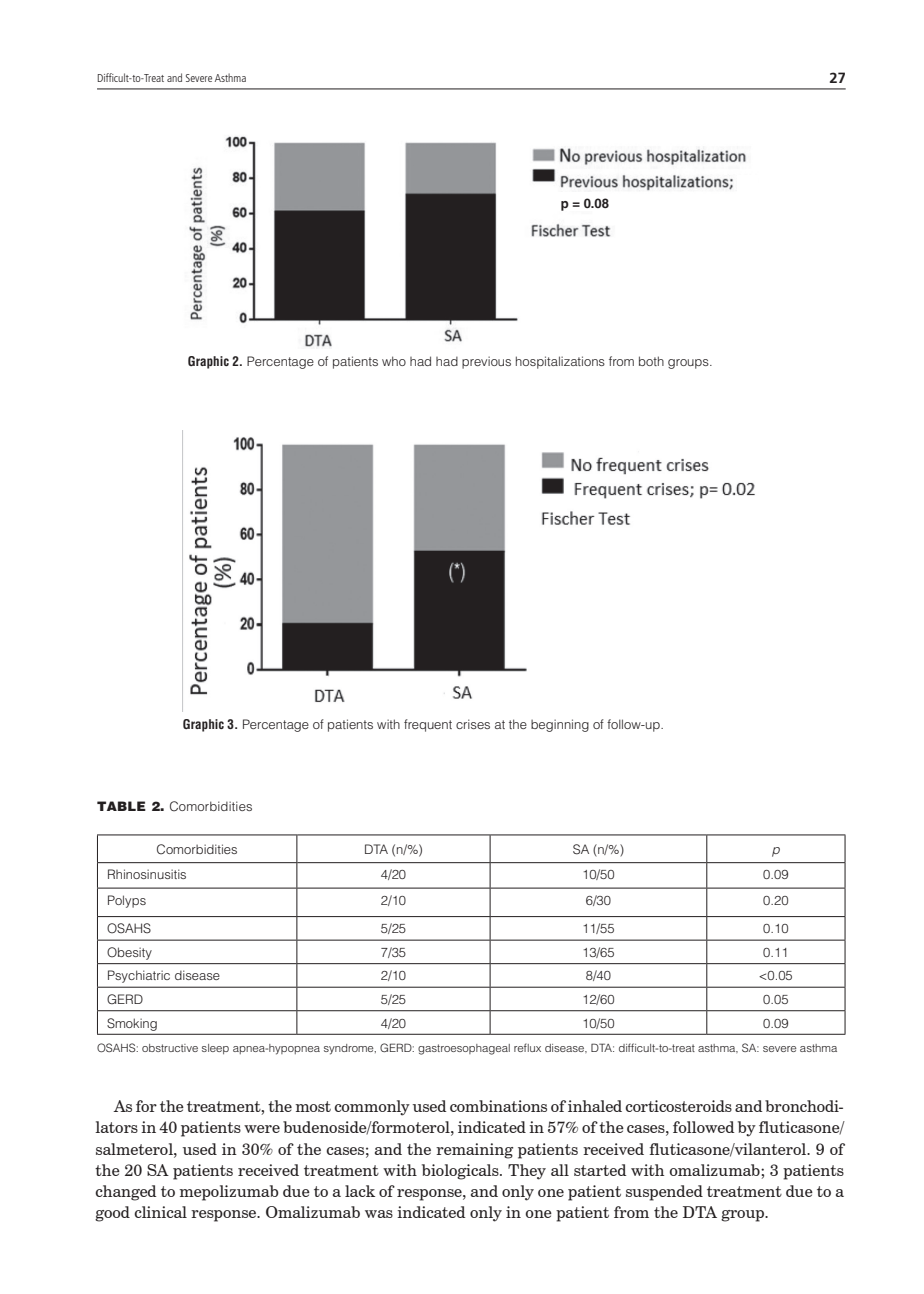 This document has width=924, height=1294. What do you see at coordinates (139, 976) in the document?
I see `Psychiatric` at bounding box center [139, 976].
